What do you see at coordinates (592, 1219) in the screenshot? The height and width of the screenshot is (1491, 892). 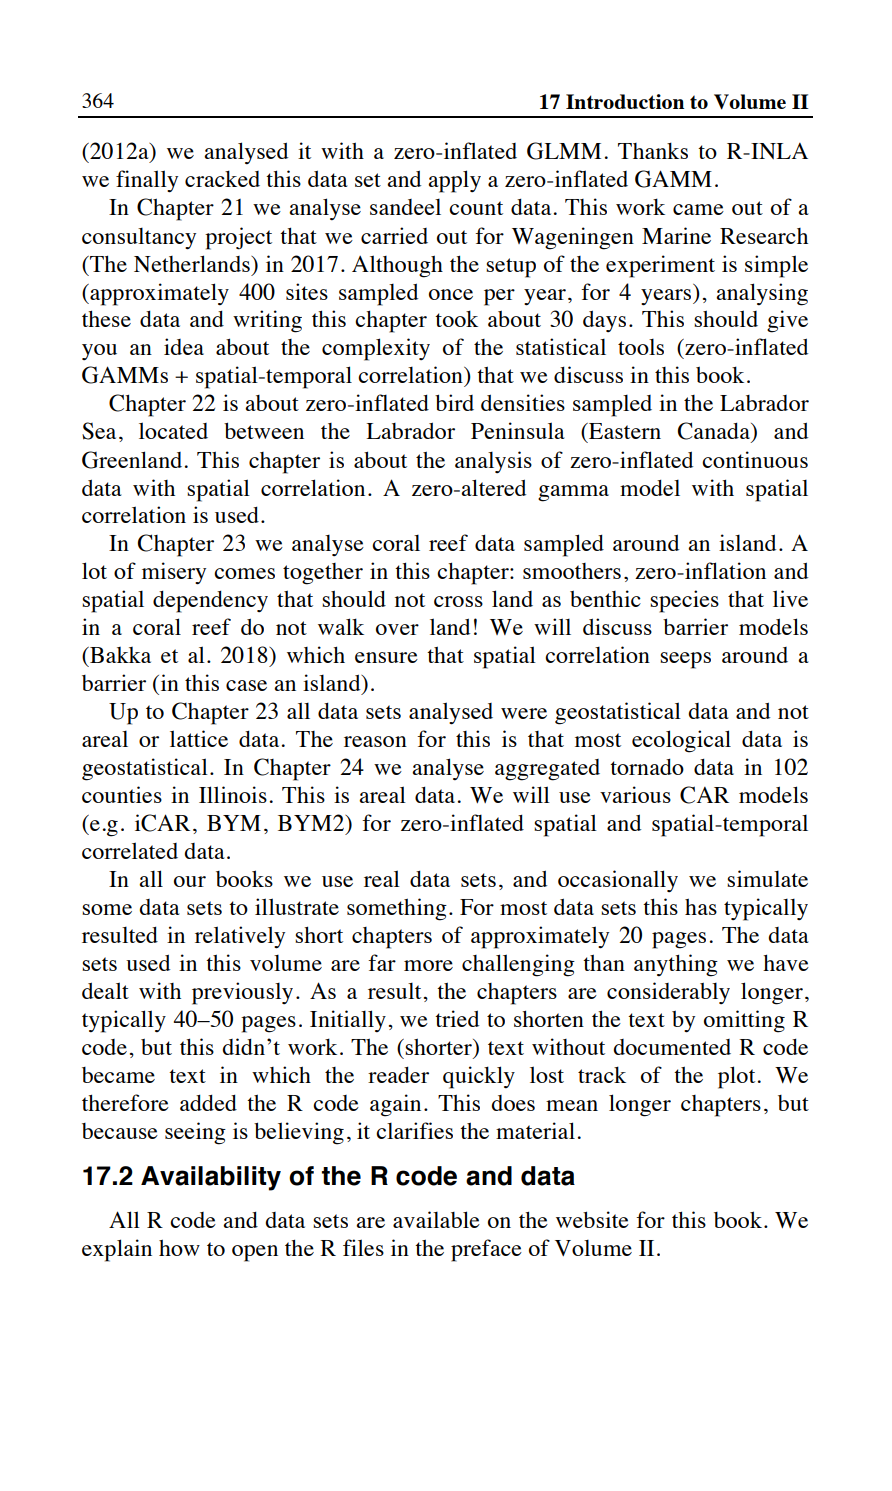 I see `website` at bounding box center [592, 1219].
